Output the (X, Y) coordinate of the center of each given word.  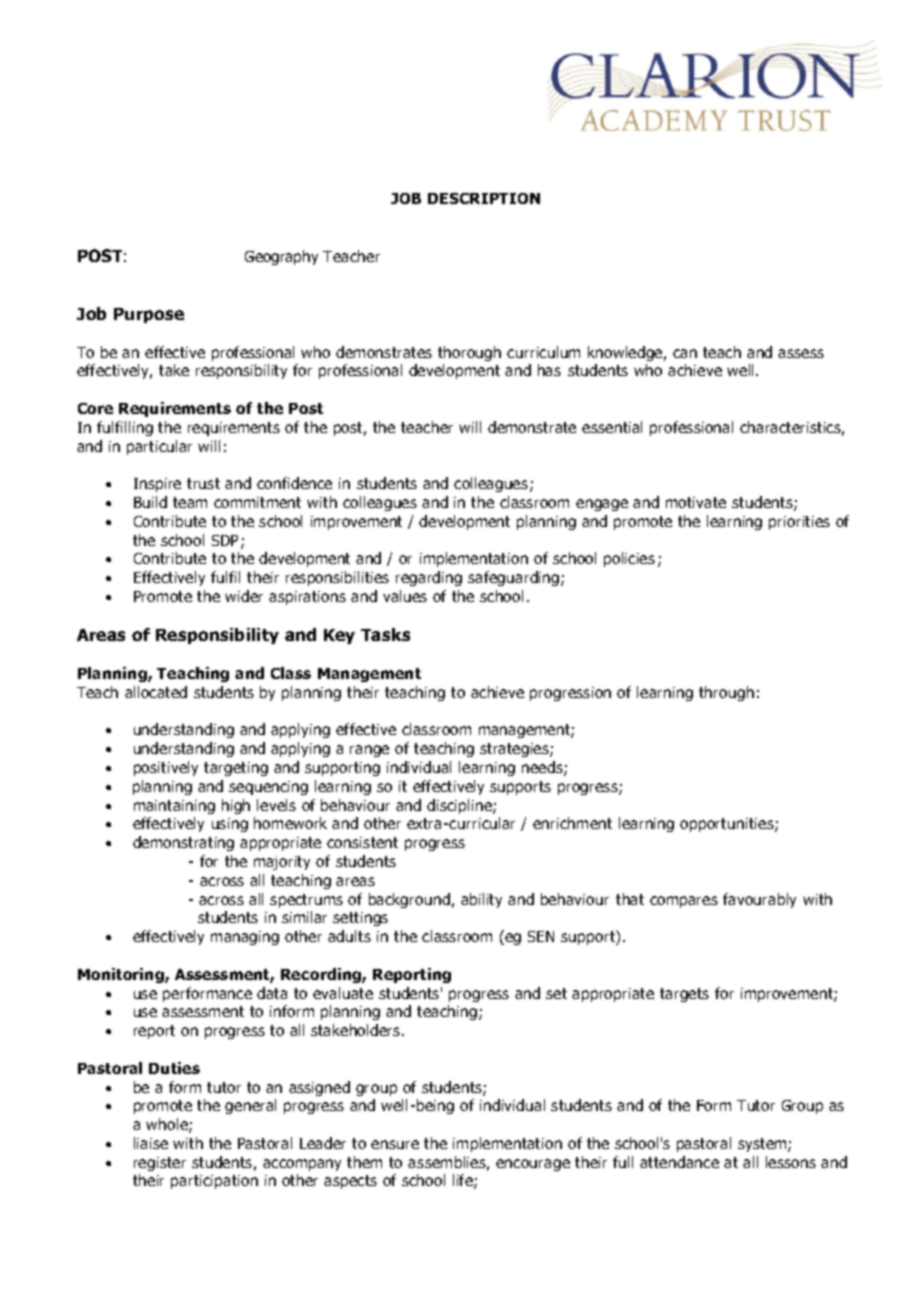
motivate (696, 502)
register (160, 1164)
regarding (429, 578)
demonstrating (183, 843)
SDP (227, 542)
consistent (362, 842)
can (685, 353)
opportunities (728, 825)
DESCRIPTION (484, 198)
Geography (281, 257)
